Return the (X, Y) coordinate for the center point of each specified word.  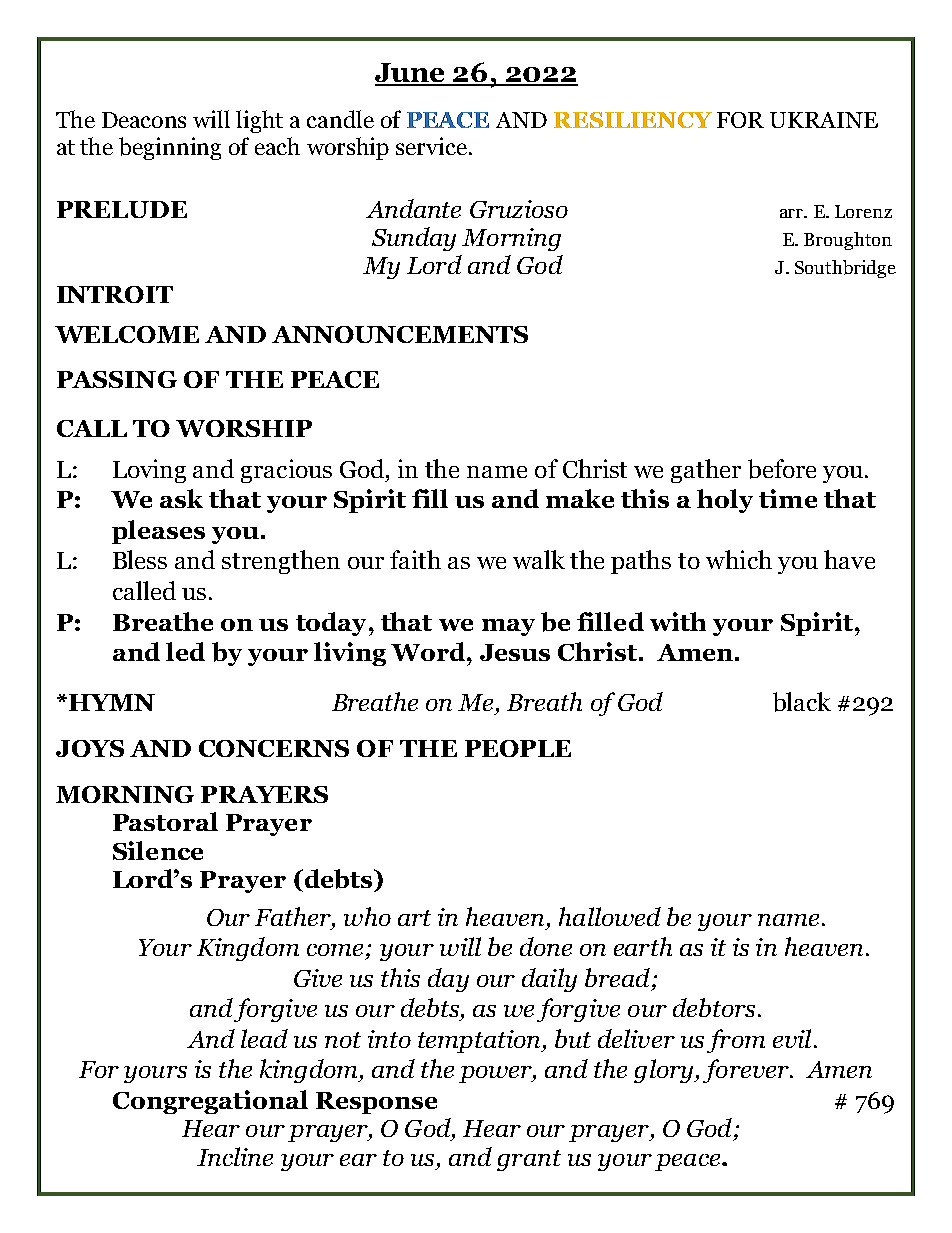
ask (181, 498)
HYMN (110, 702)
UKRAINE (824, 120)
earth (643, 946)
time (788, 498)
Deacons (144, 120)
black (802, 702)
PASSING (117, 379)
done (546, 946)
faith (415, 559)
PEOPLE (518, 748)
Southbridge (845, 269)
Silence (158, 850)
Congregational (210, 1102)
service (431, 146)
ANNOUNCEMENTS (400, 334)
